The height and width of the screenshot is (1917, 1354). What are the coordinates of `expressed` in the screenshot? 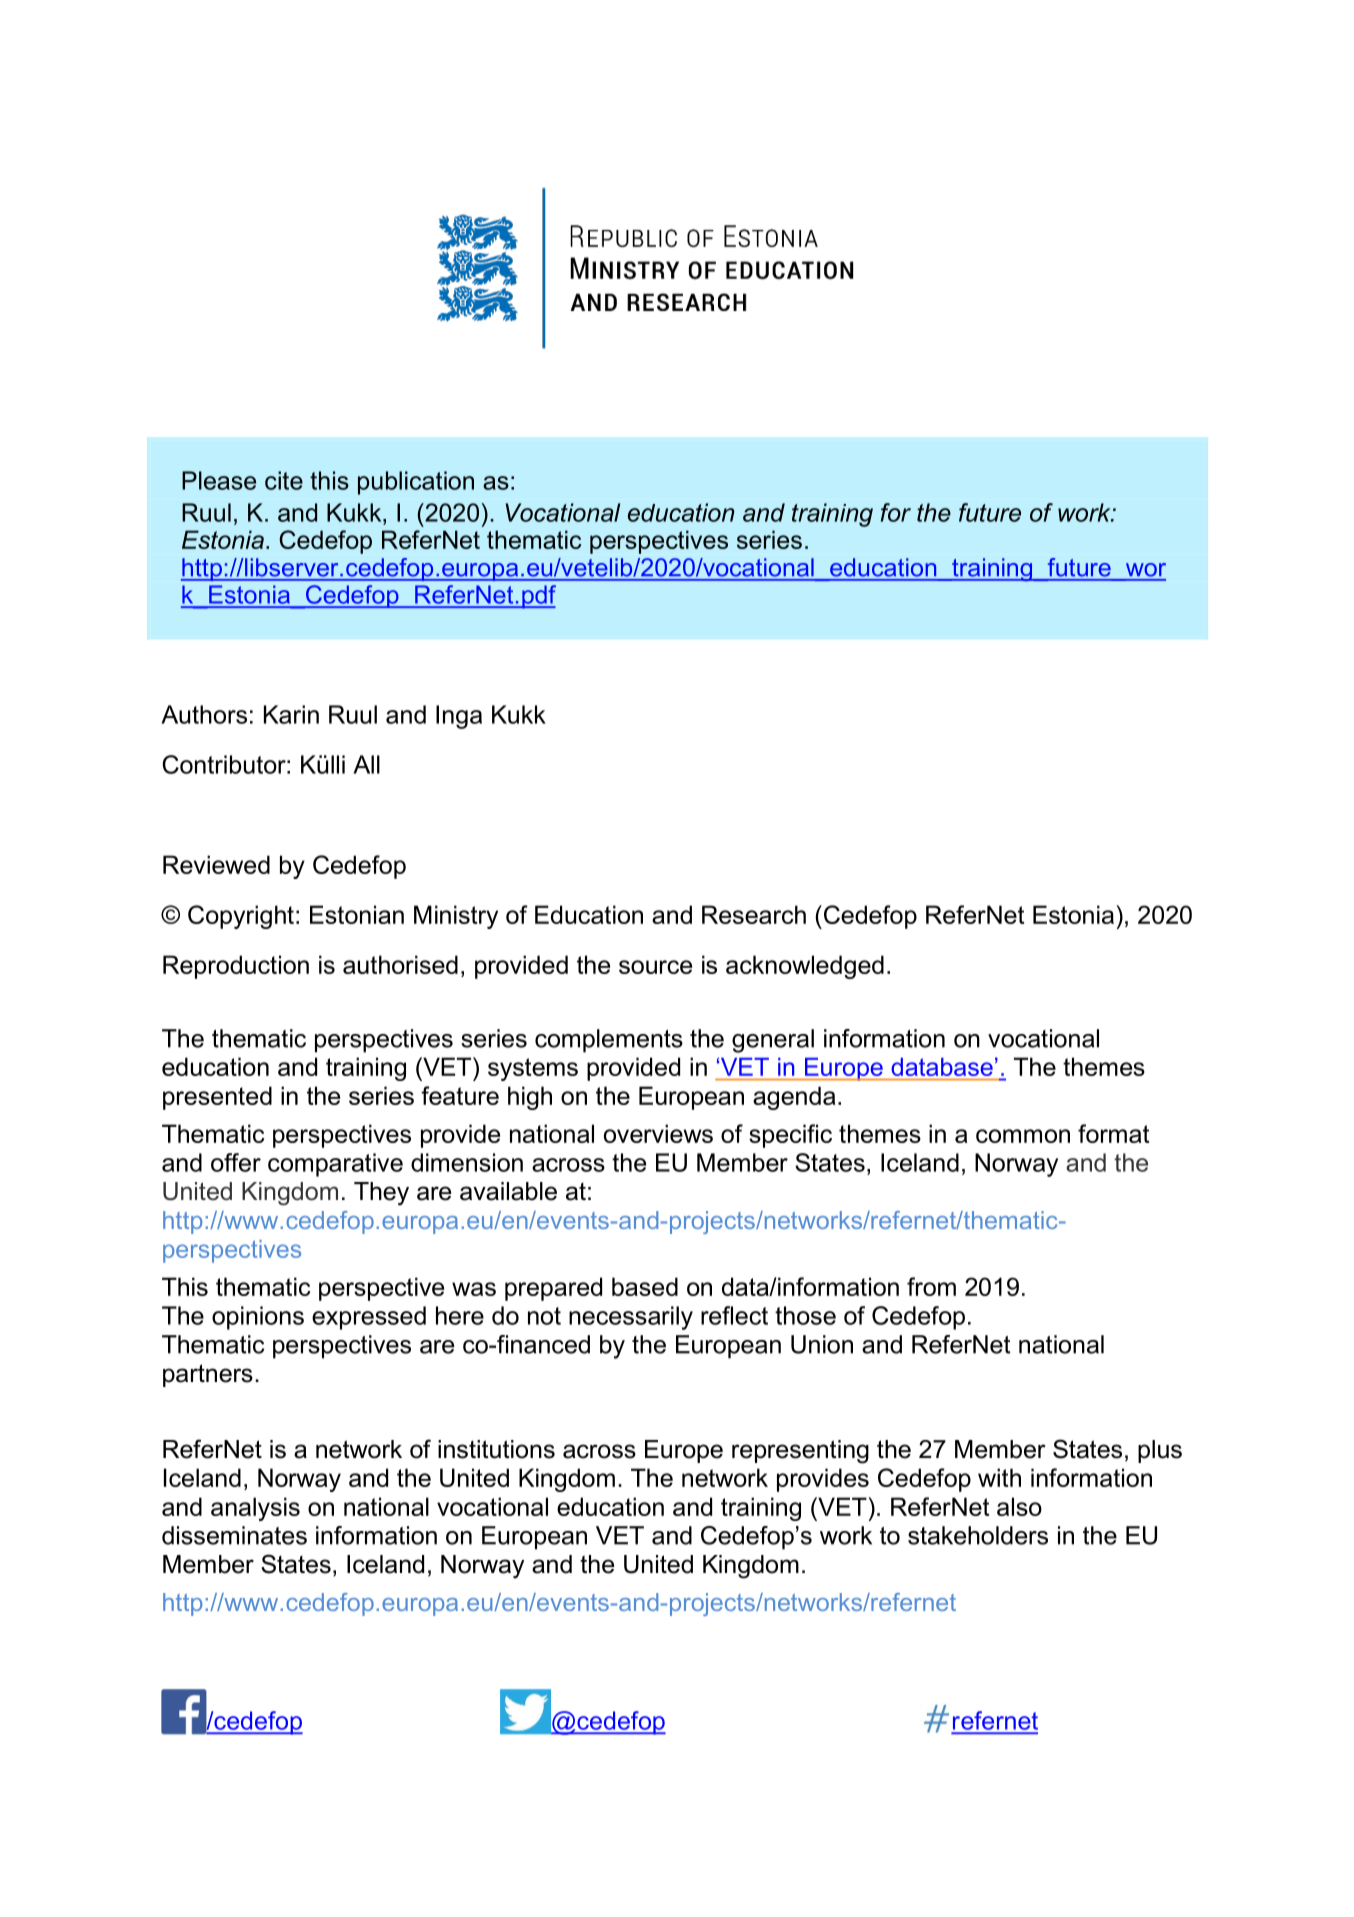 It's located at (369, 1318).
